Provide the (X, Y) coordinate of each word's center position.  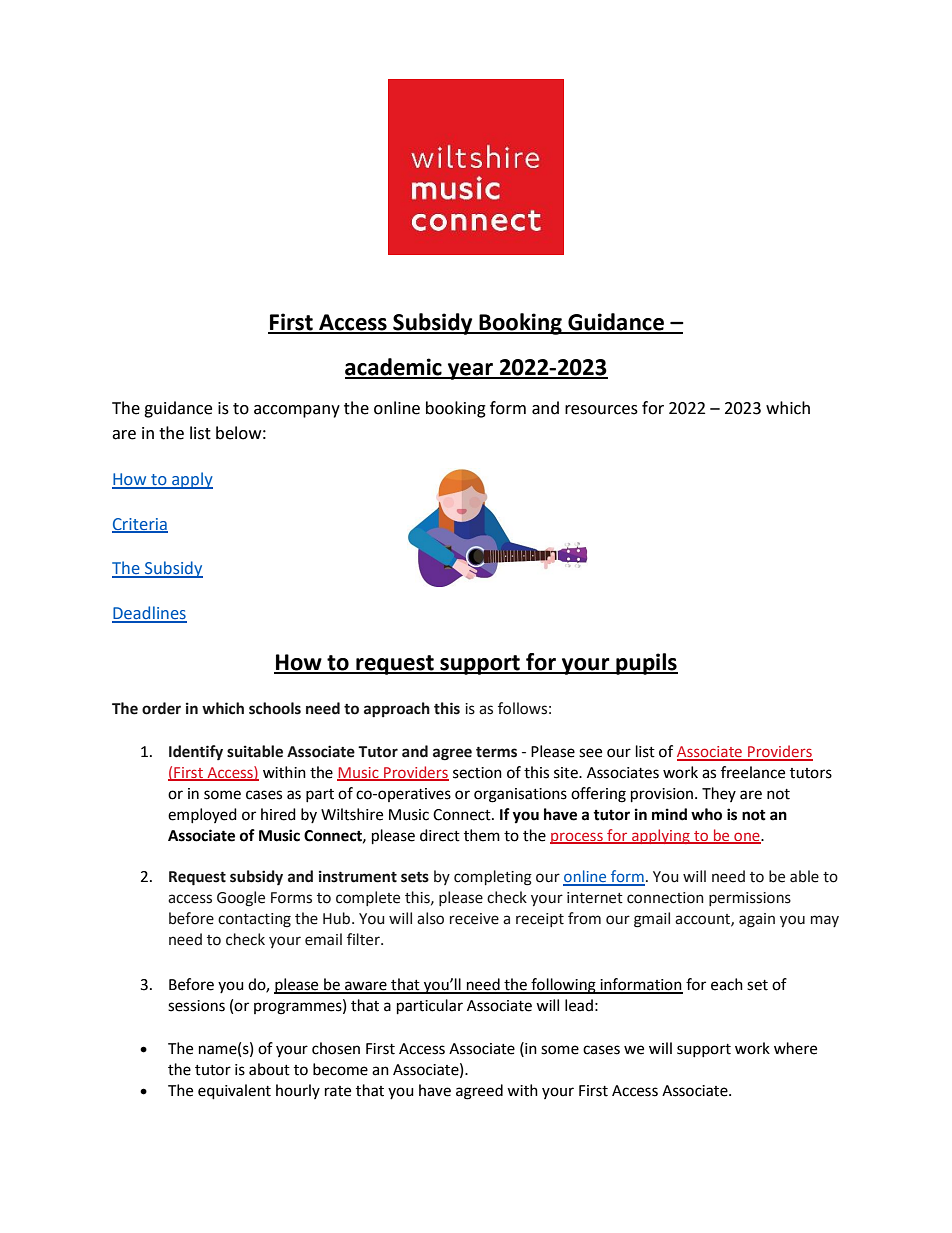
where (795, 1048)
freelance (753, 772)
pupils (646, 664)
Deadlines (149, 614)
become (340, 1069)
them (482, 835)
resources (601, 410)
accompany (297, 411)
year (470, 371)
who (706, 814)
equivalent (234, 1092)
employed (202, 815)
